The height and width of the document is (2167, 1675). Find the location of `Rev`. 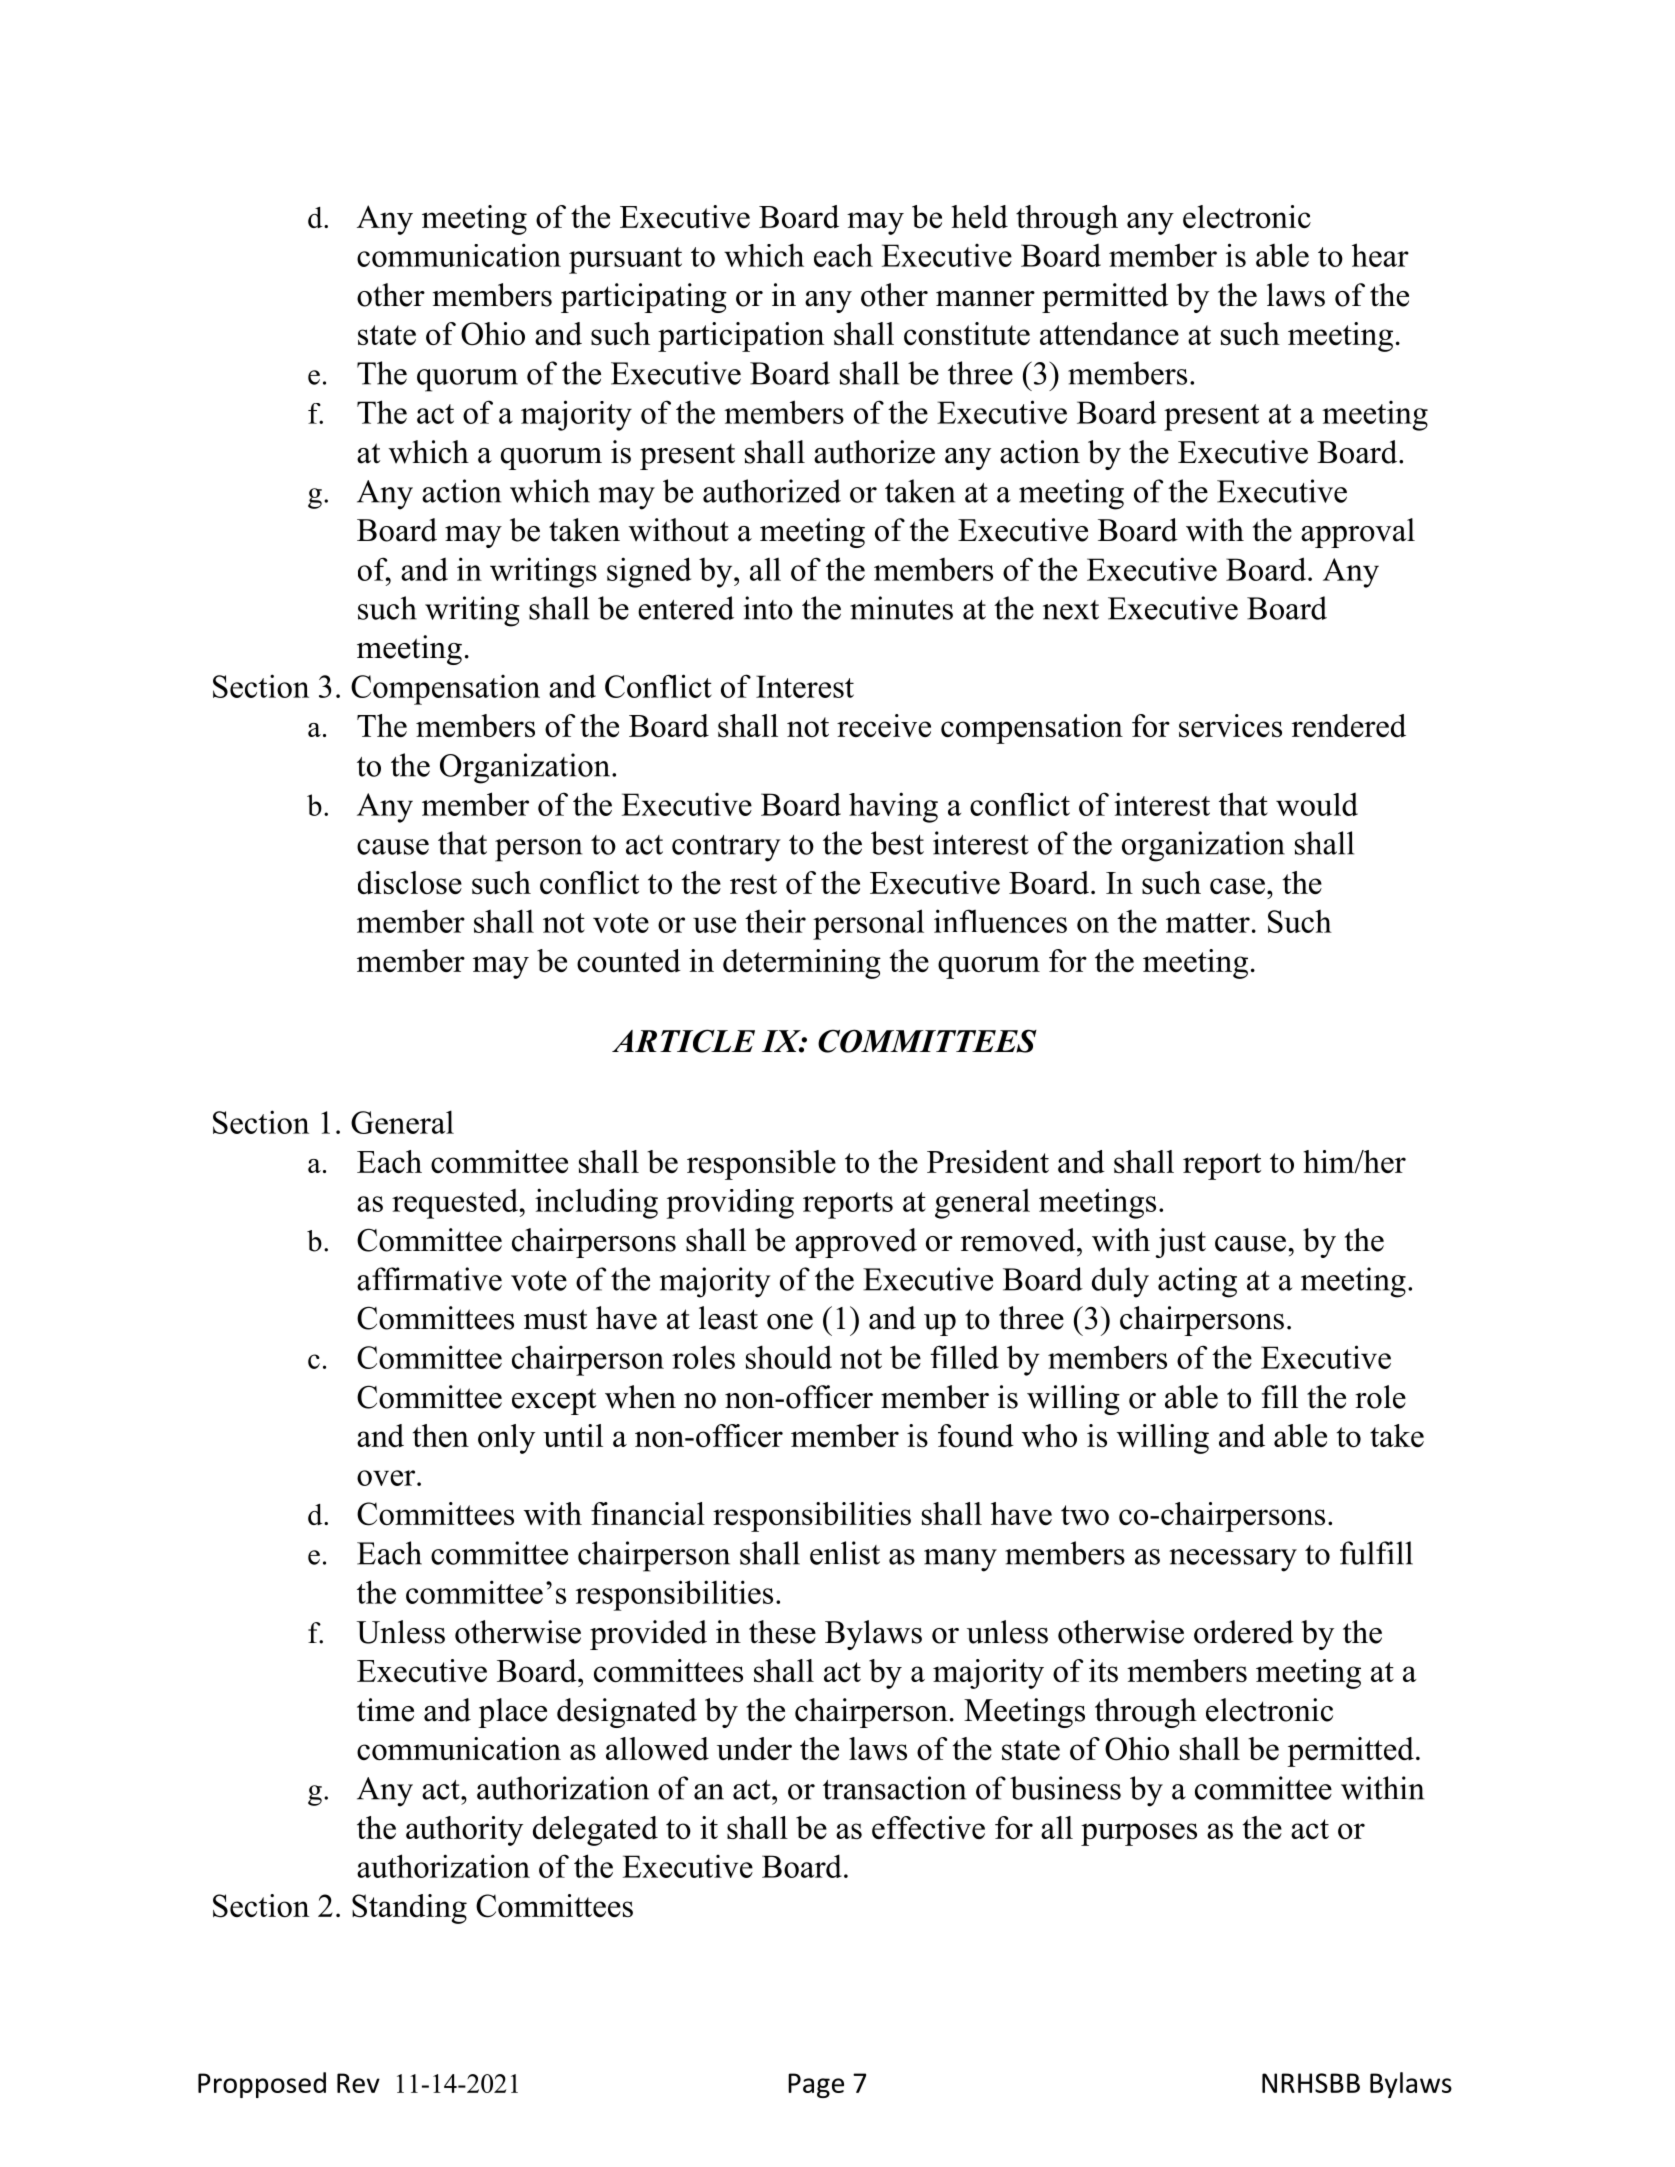

Rev is located at coordinates (358, 2083).
